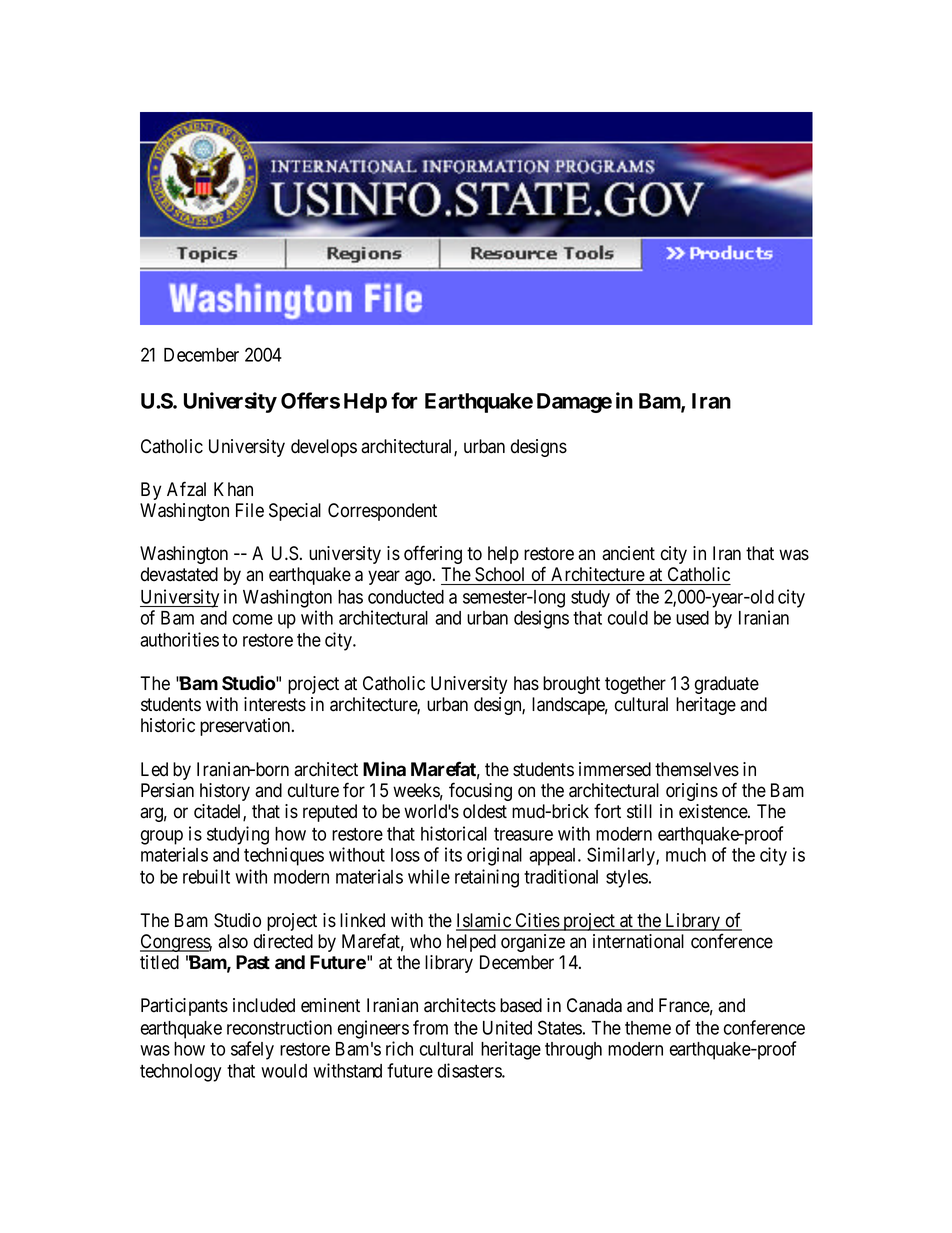  What do you see at coordinates (225, 792) in the screenshot?
I see `history` at bounding box center [225, 792].
